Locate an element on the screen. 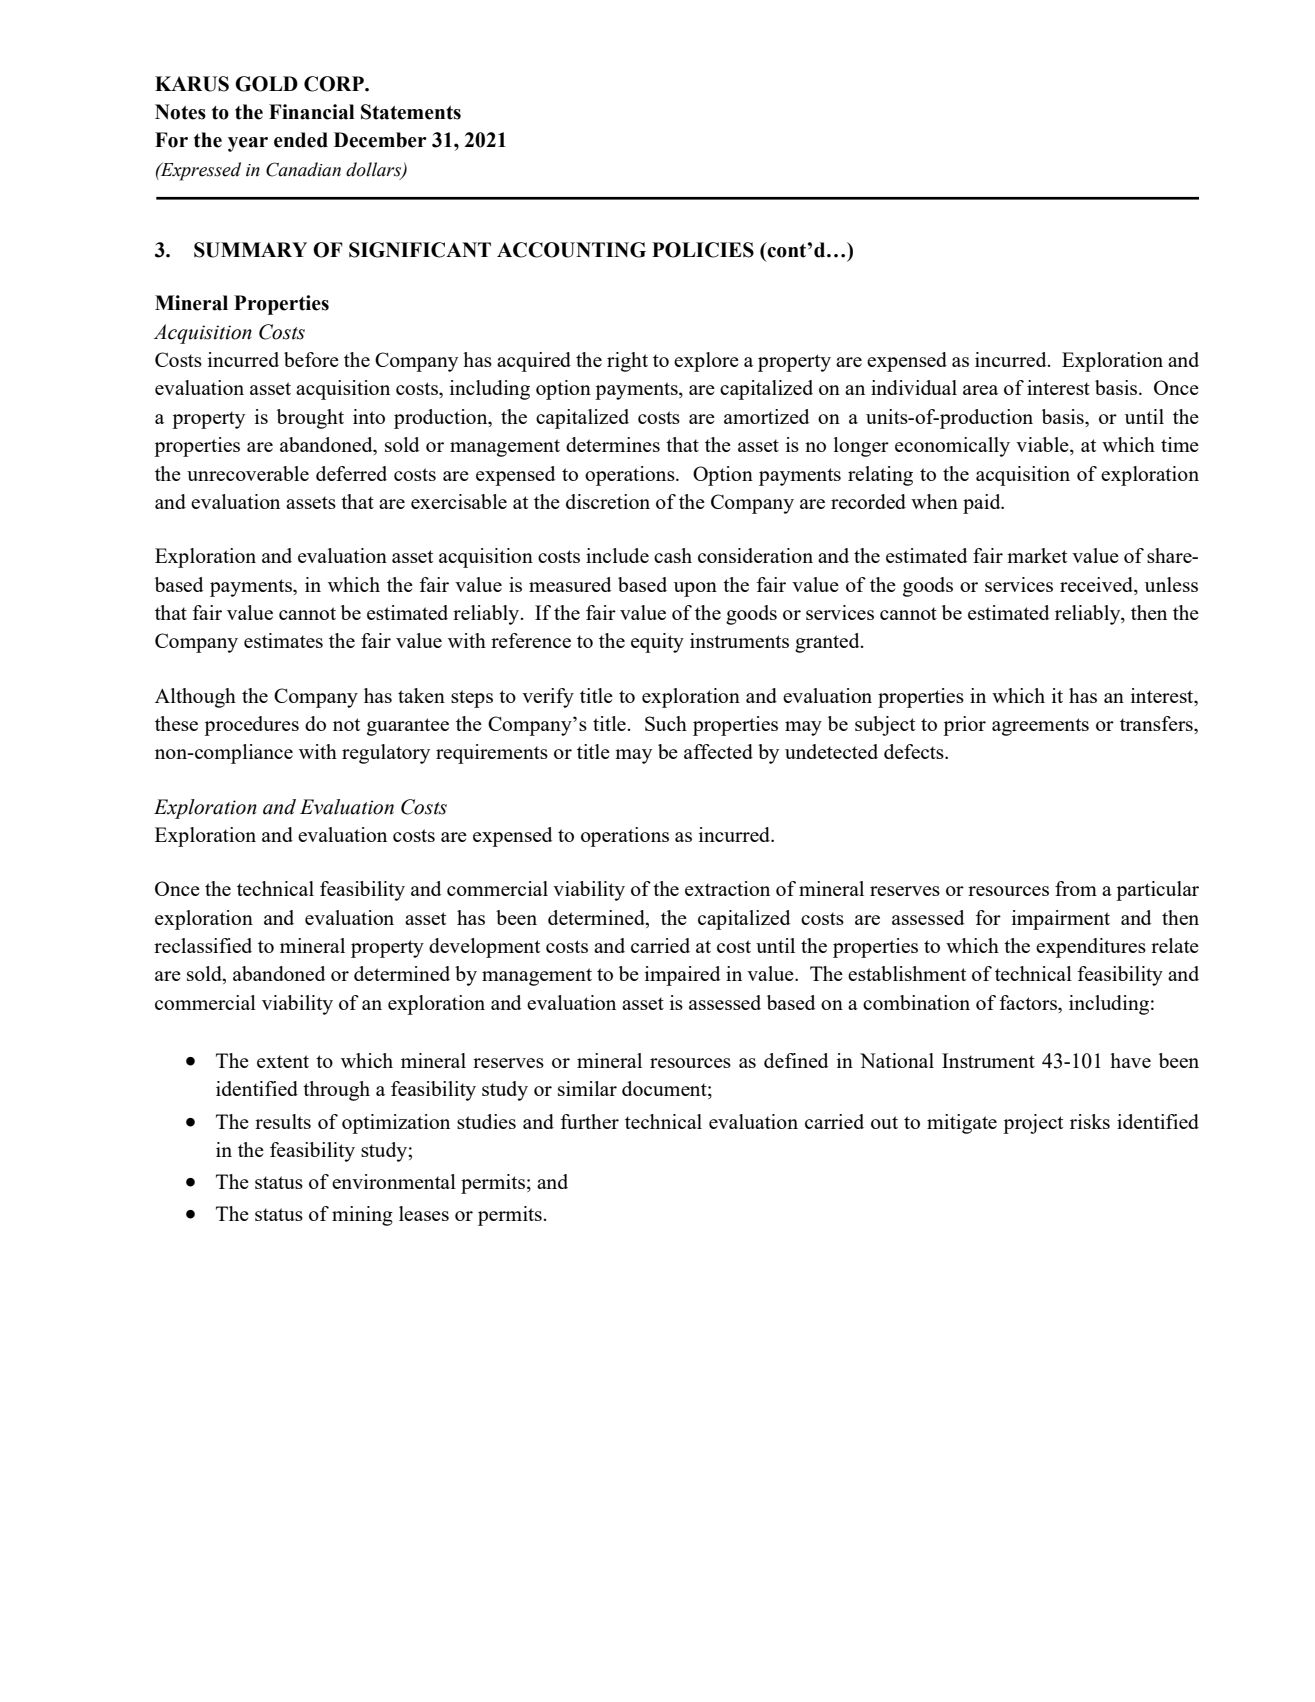 This screenshot has height=1702, width=1315. reclassified is located at coordinates (203, 945).
